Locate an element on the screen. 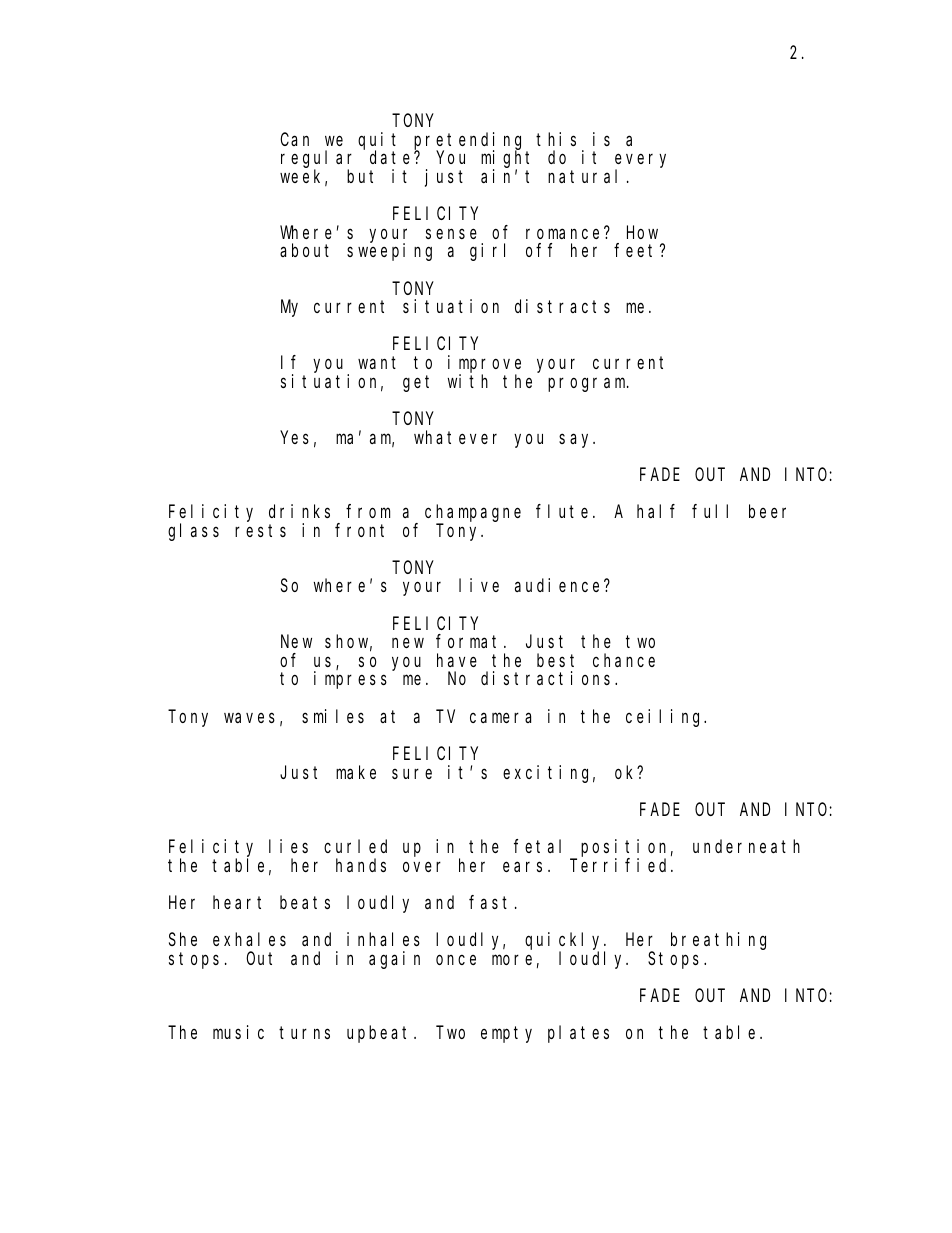  date is located at coordinates (392, 157).
